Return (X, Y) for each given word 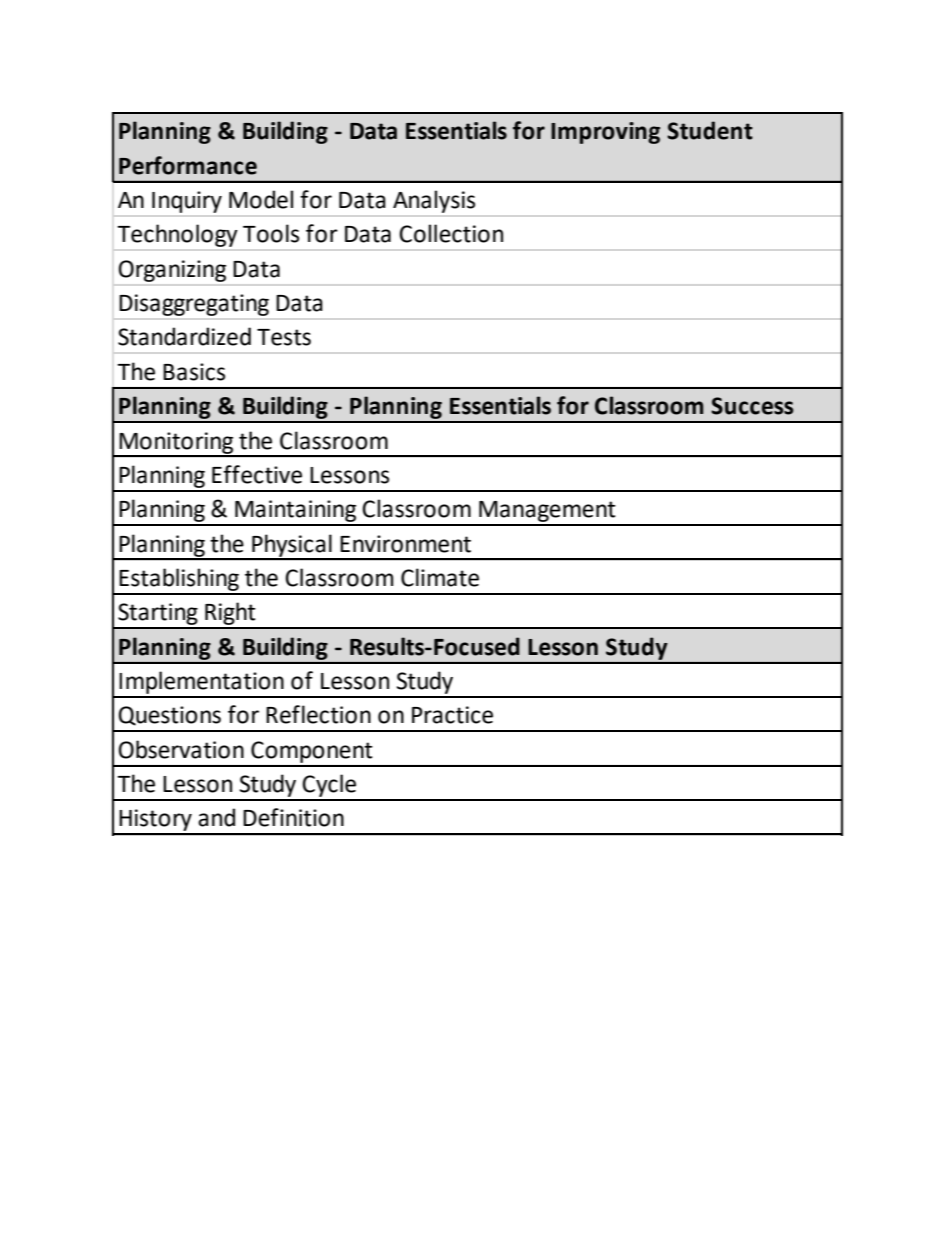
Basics (194, 372)
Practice (452, 715)
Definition (293, 817)
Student (710, 130)
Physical (292, 546)
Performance (188, 165)
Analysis (434, 202)
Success (752, 406)
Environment (405, 544)
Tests (284, 337)
